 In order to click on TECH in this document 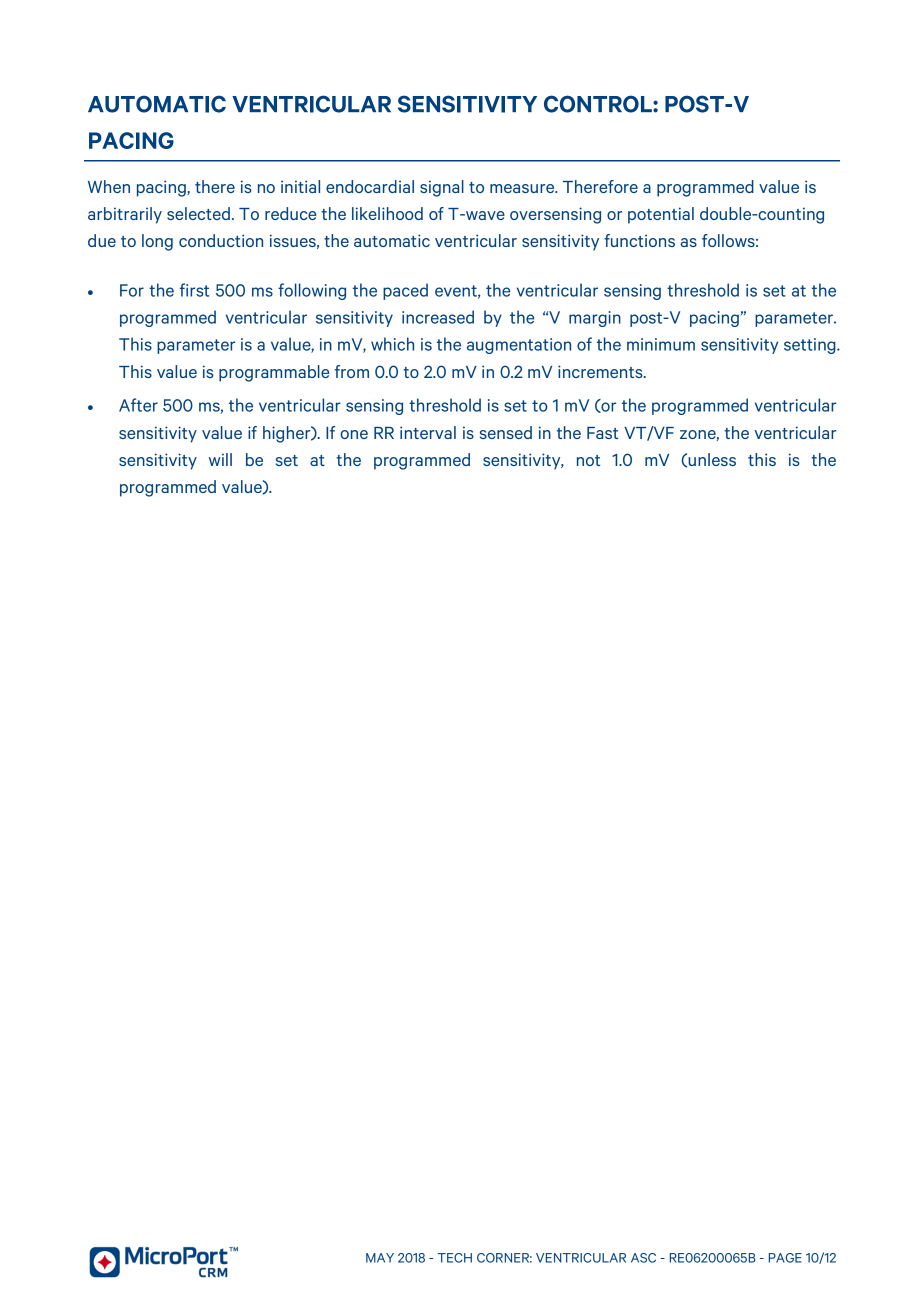, I will do `click(455, 1258)`.
